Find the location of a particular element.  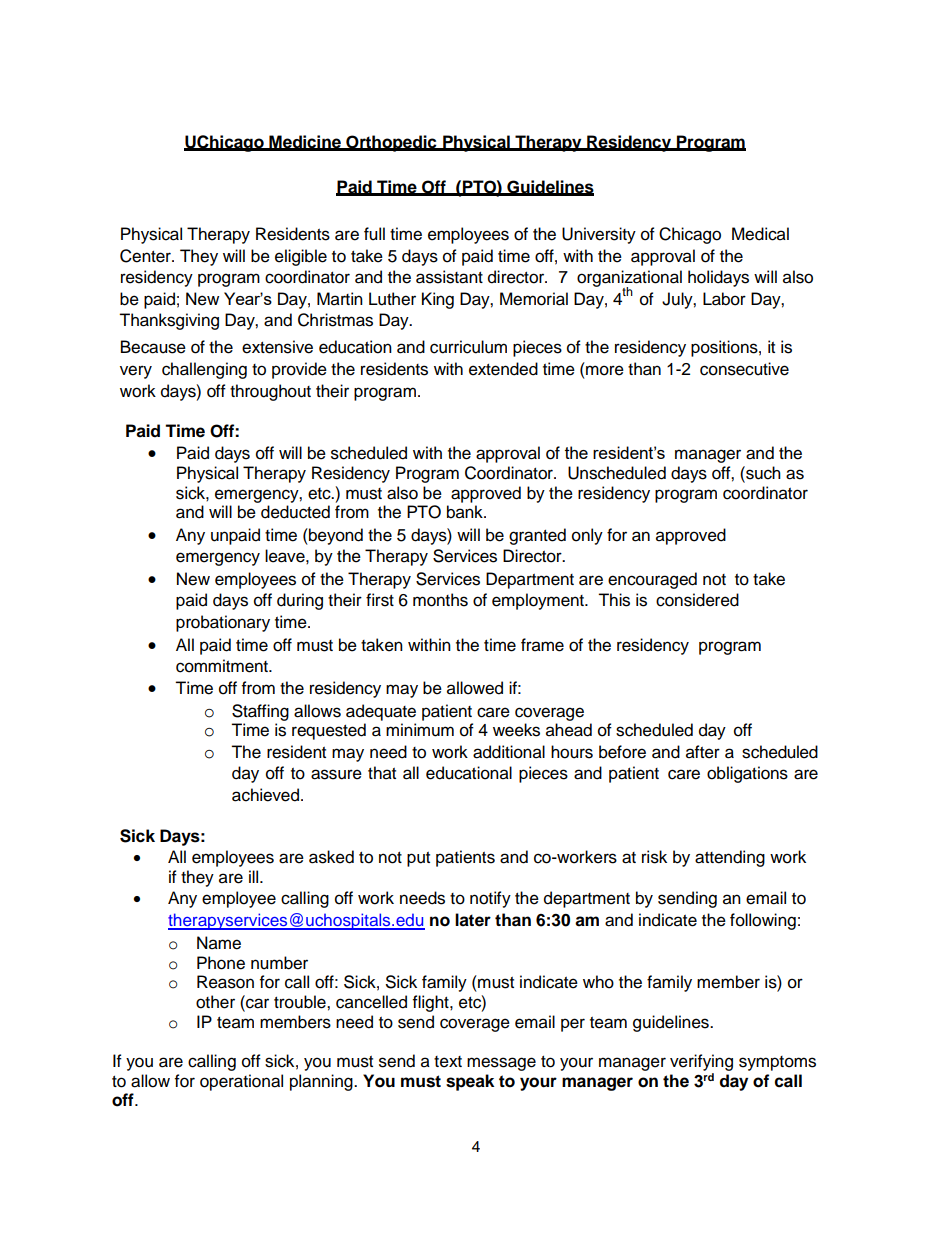

encouraged is located at coordinates (652, 580).
